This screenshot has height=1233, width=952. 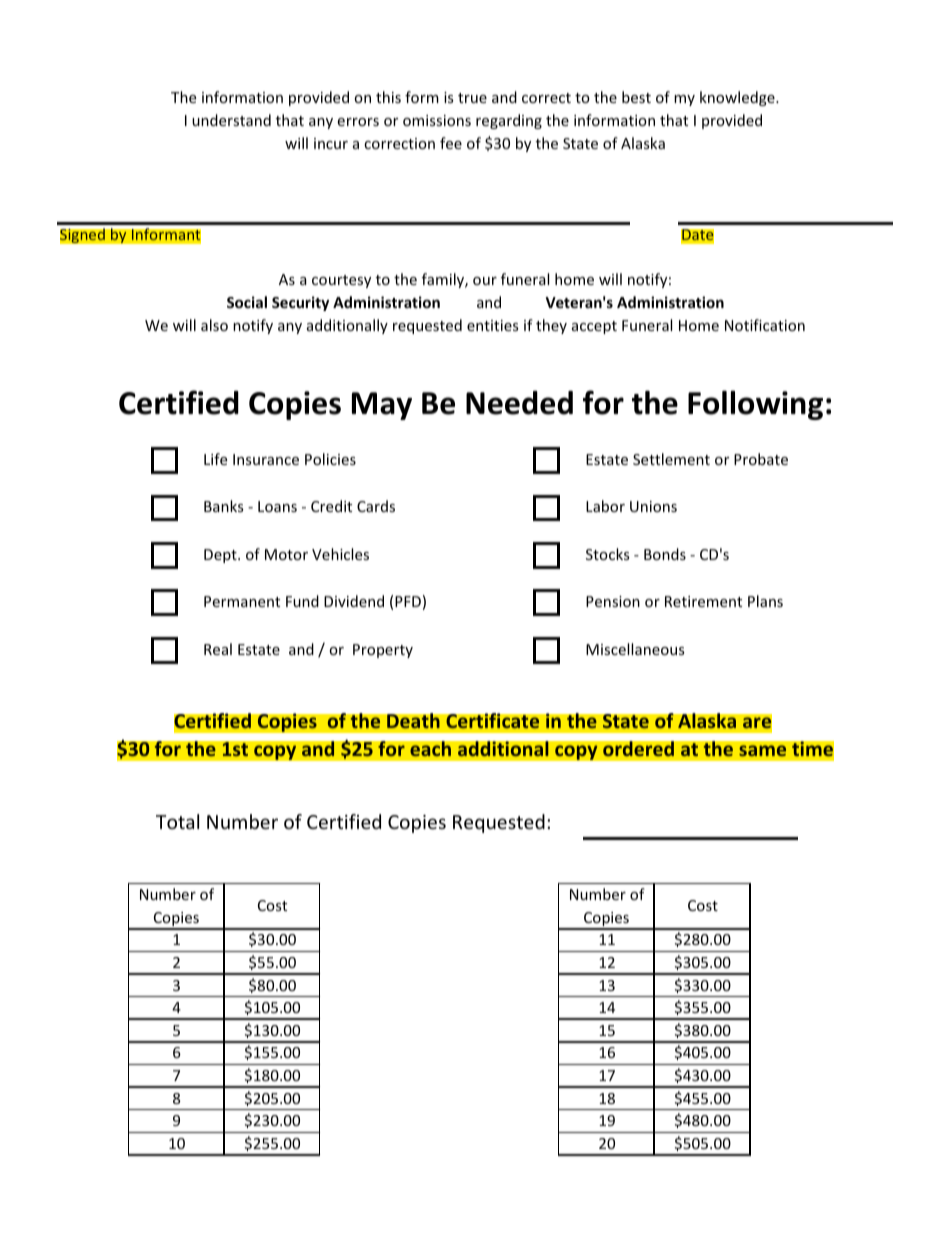 What do you see at coordinates (493, 721) in the screenshot?
I see `Certificate` at bounding box center [493, 721].
